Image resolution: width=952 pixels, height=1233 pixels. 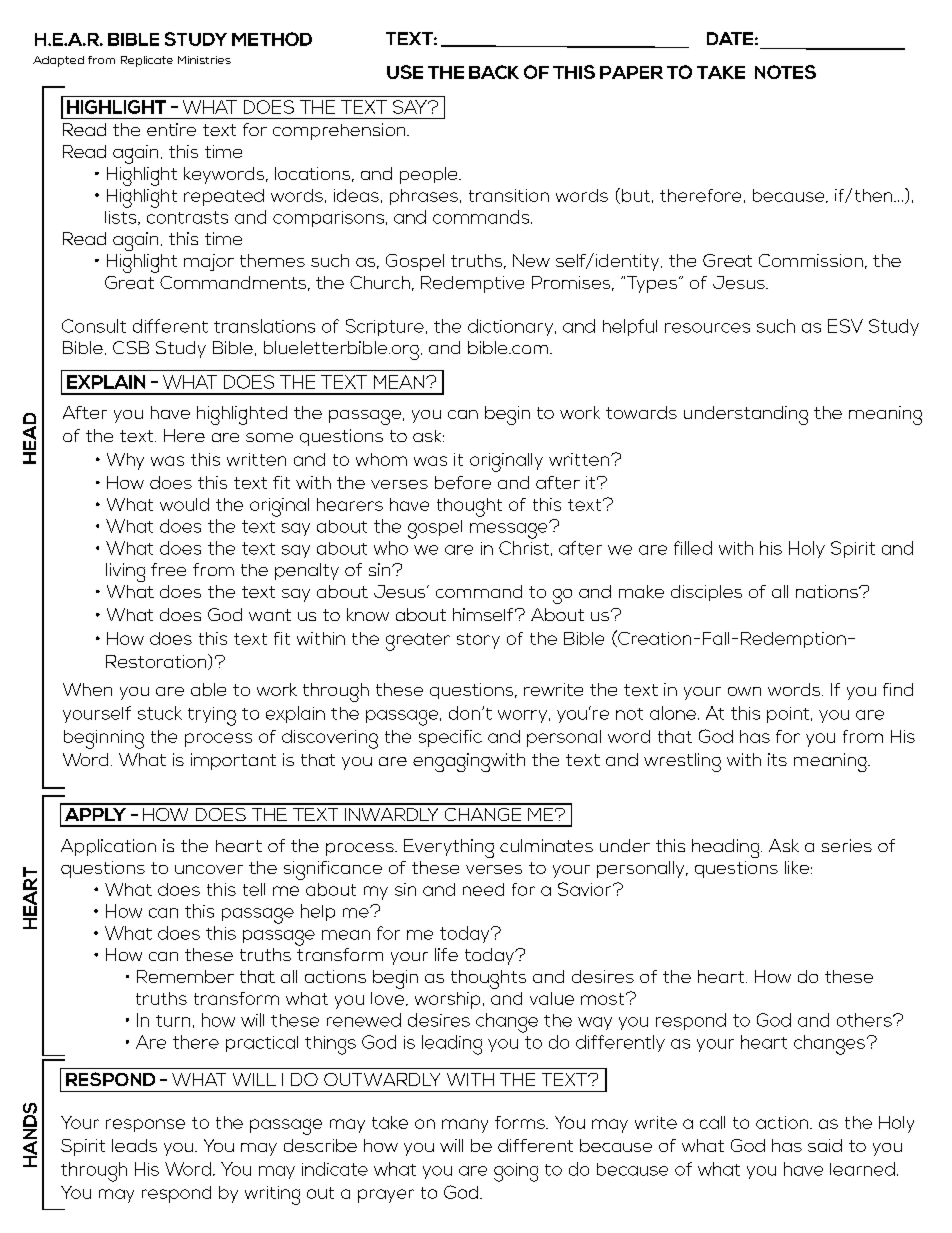 I want to click on before, so click(x=463, y=482).
